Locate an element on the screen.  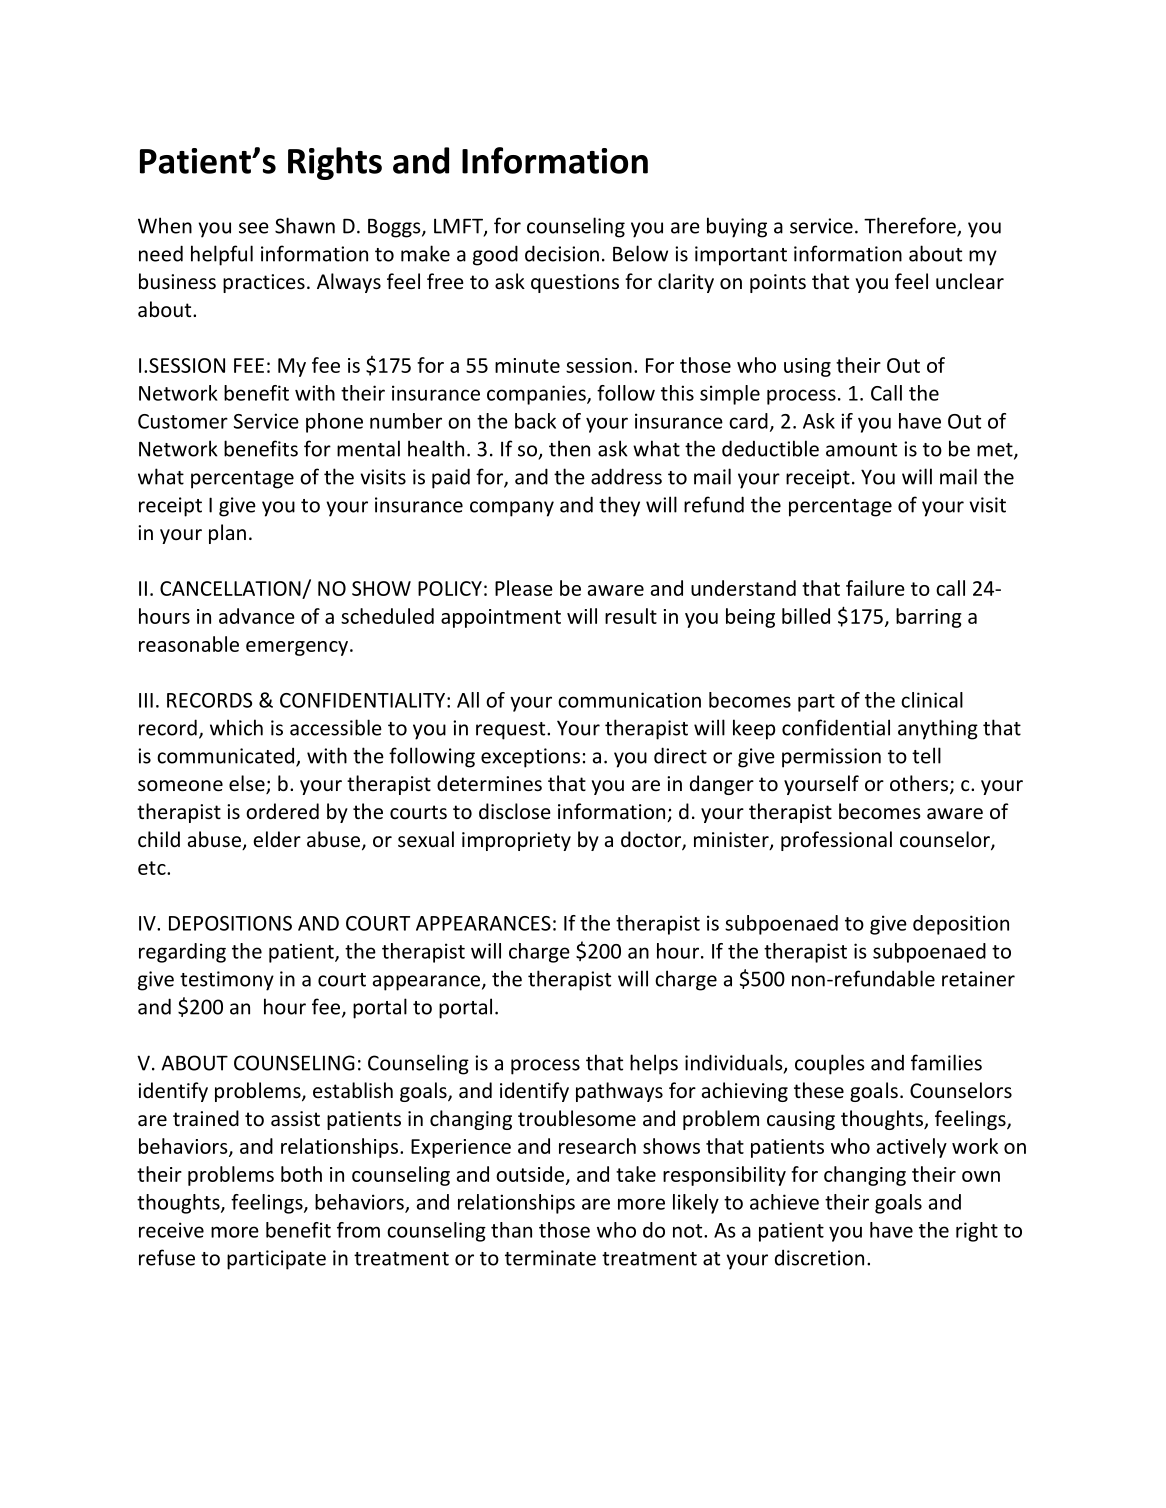
receive is located at coordinates (171, 1230).
